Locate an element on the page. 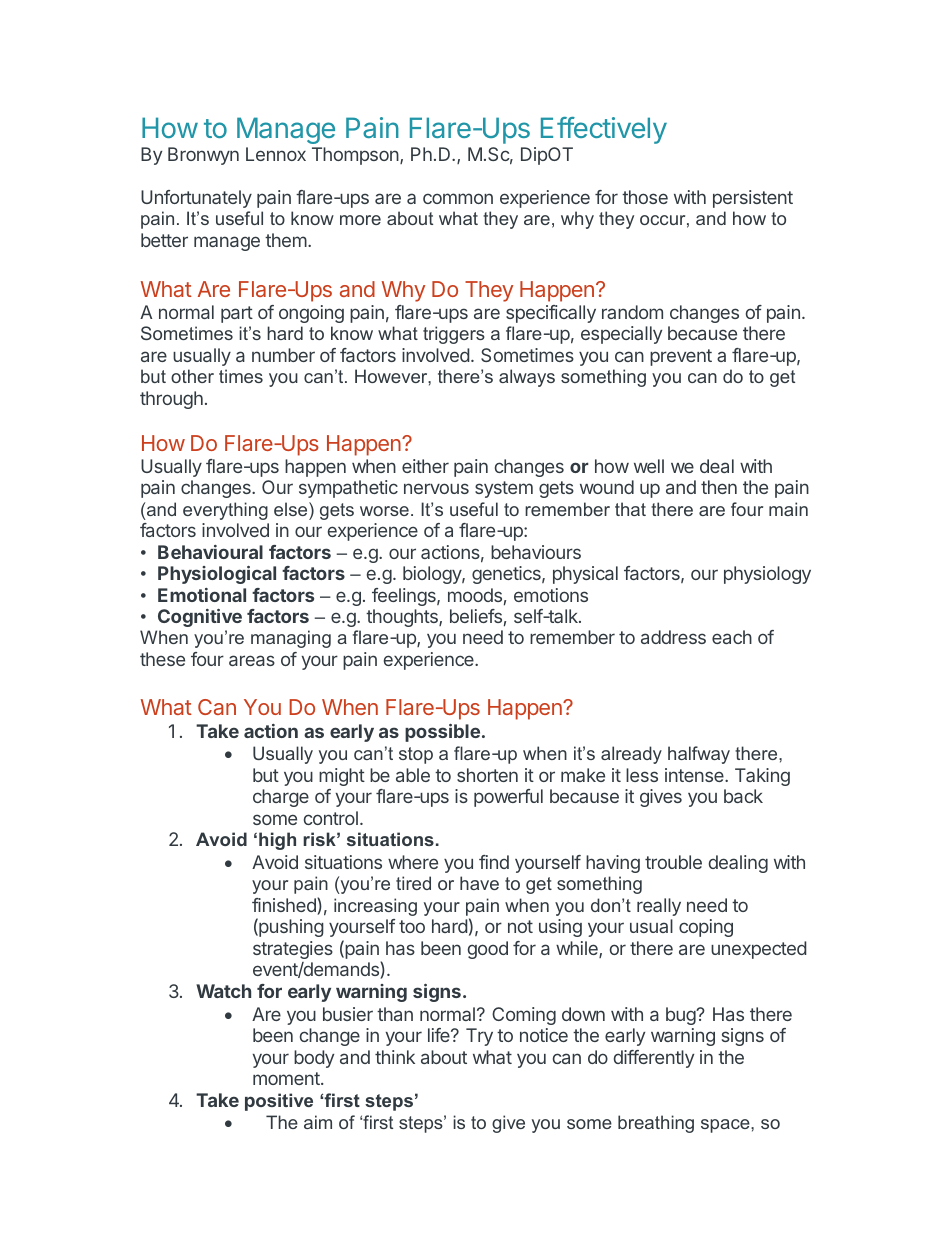 The width and height of the page is (952, 1233). Bronwyn is located at coordinates (203, 156).
